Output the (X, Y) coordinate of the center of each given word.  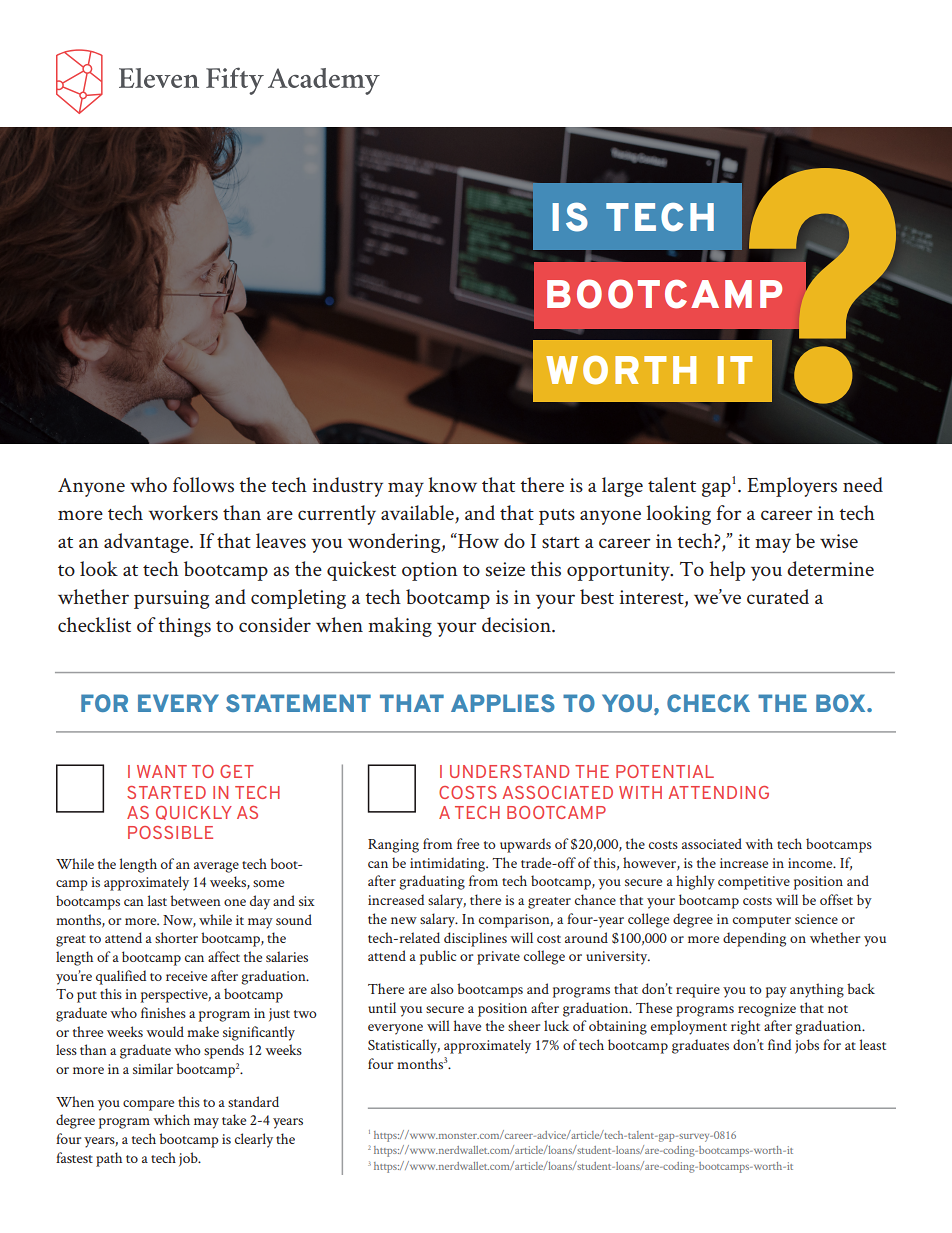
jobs (807, 1046)
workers (183, 513)
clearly (254, 1140)
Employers (792, 487)
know (452, 484)
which (171, 1119)
